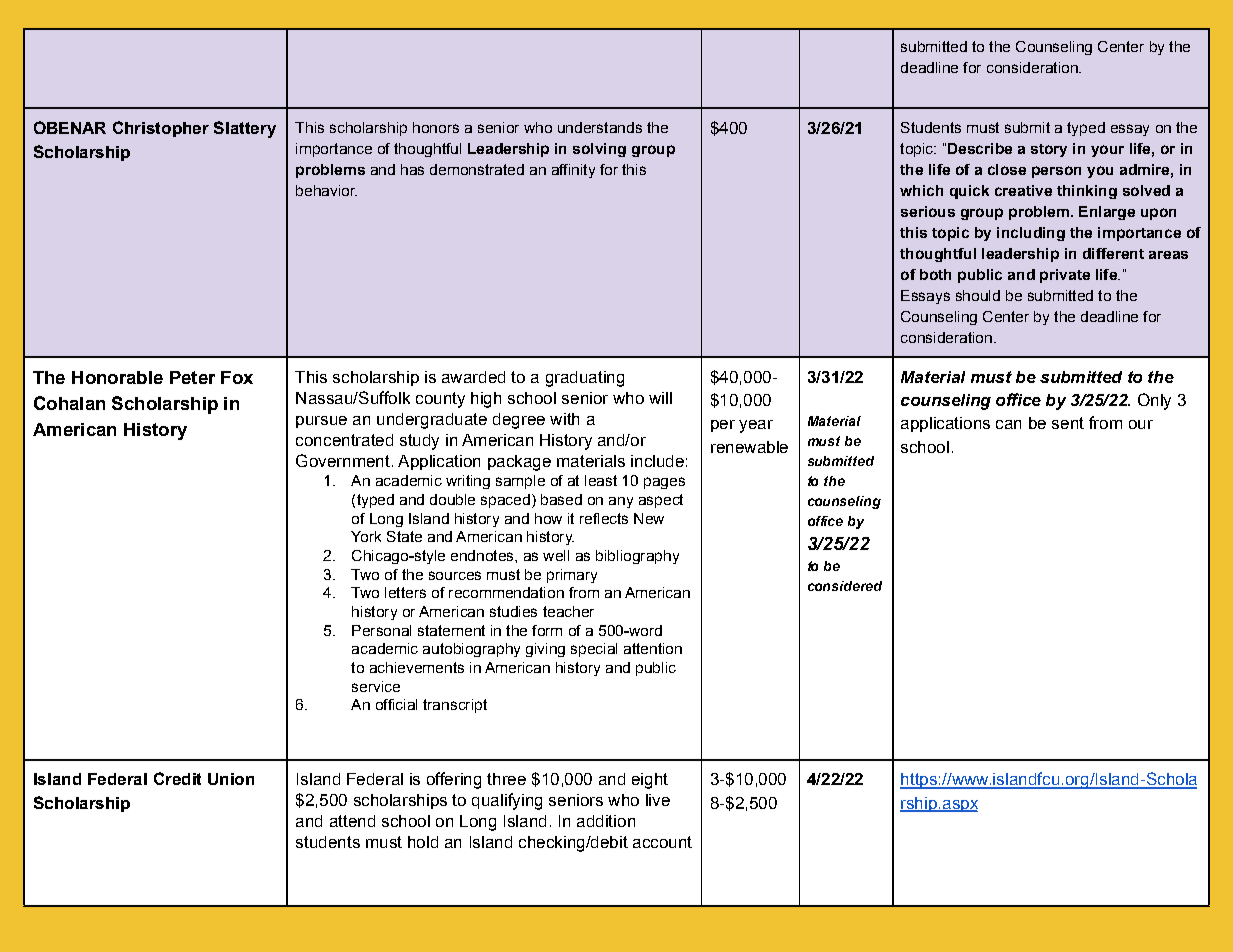 The height and width of the screenshot is (952, 1233). What do you see at coordinates (606, 821) in the screenshot?
I see `addition` at bounding box center [606, 821].
